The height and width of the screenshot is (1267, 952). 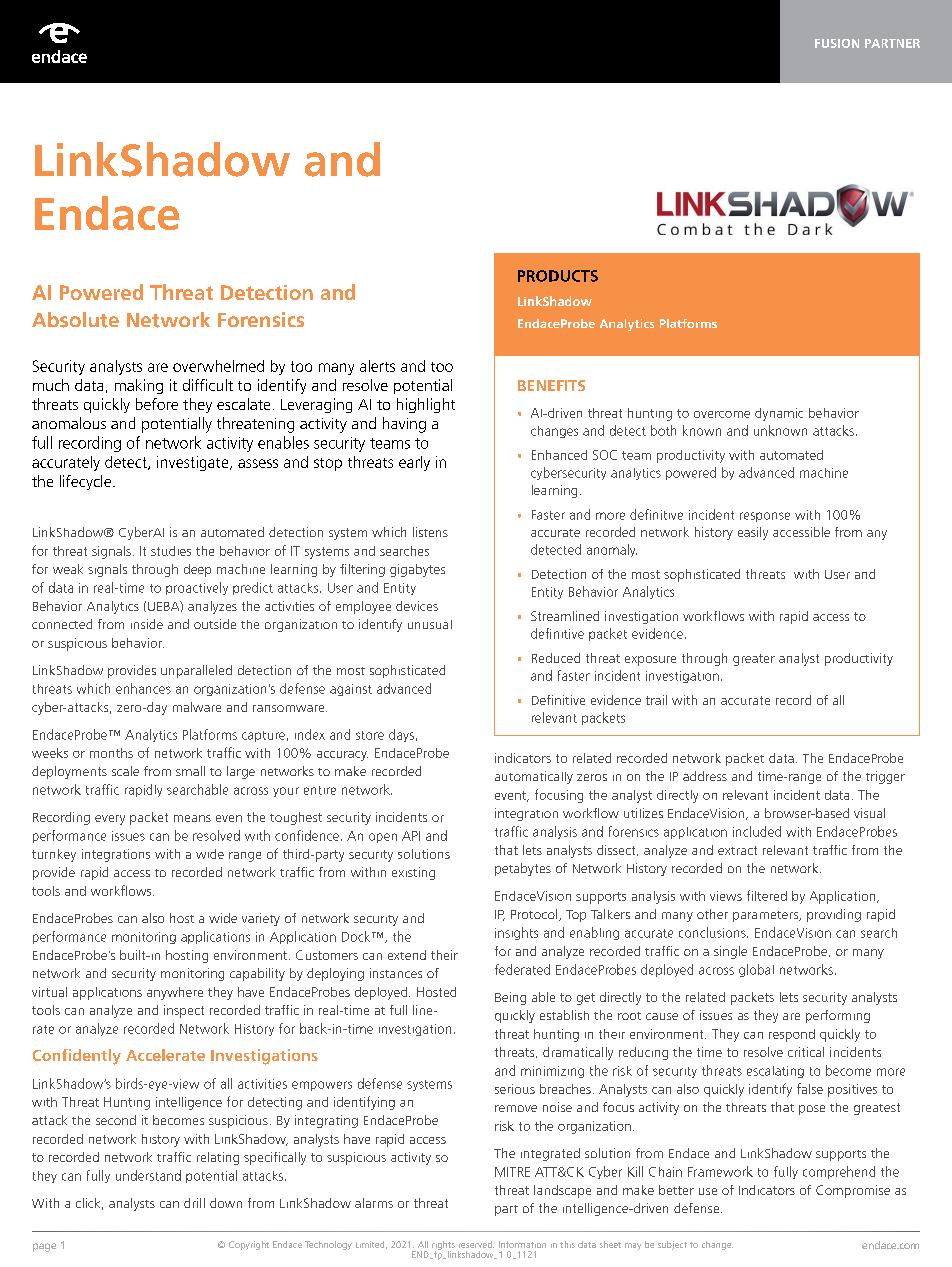 I want to click on greater, so click(x=754, y=660).
